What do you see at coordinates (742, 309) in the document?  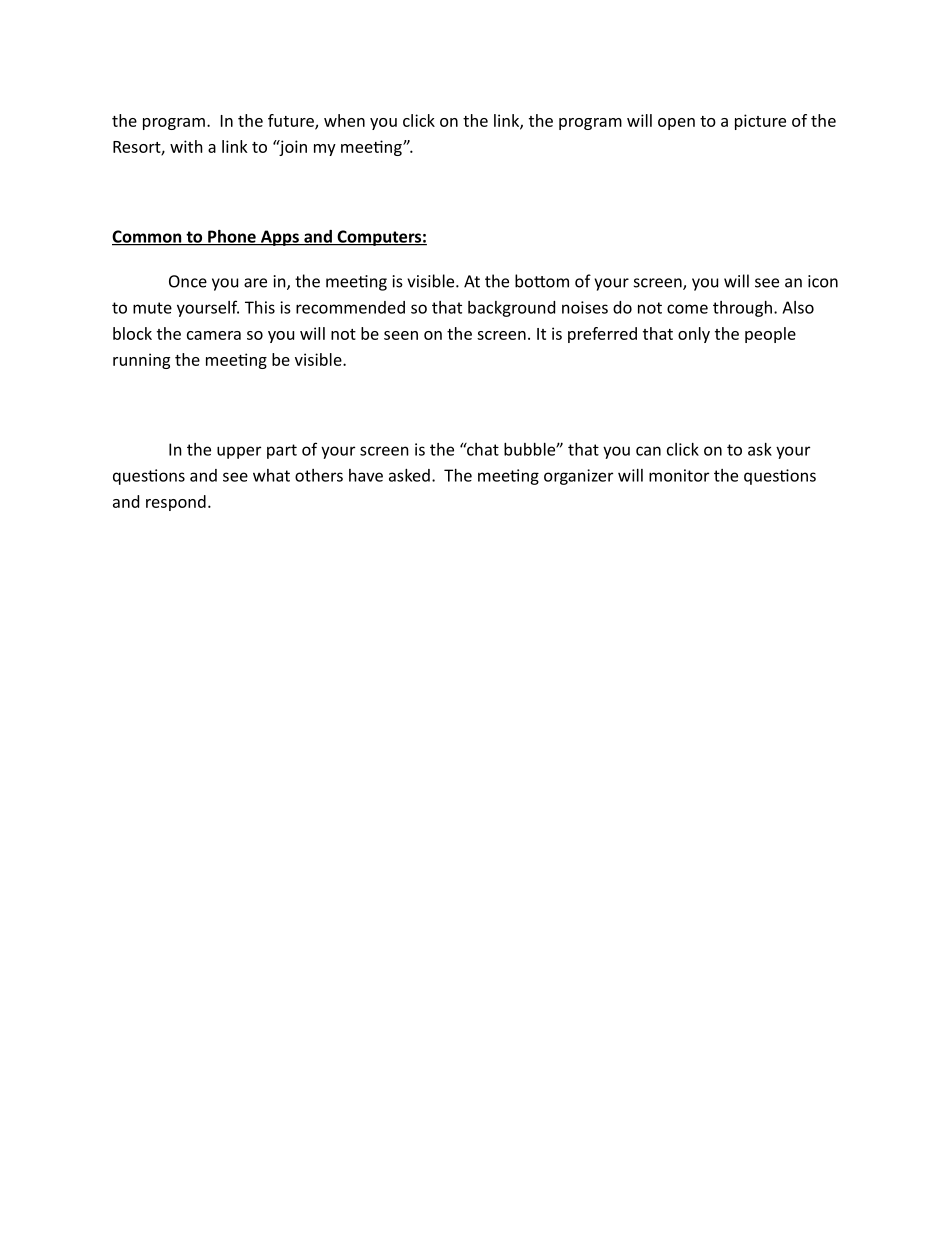 I see `through` at bounding box center [742, 309].
